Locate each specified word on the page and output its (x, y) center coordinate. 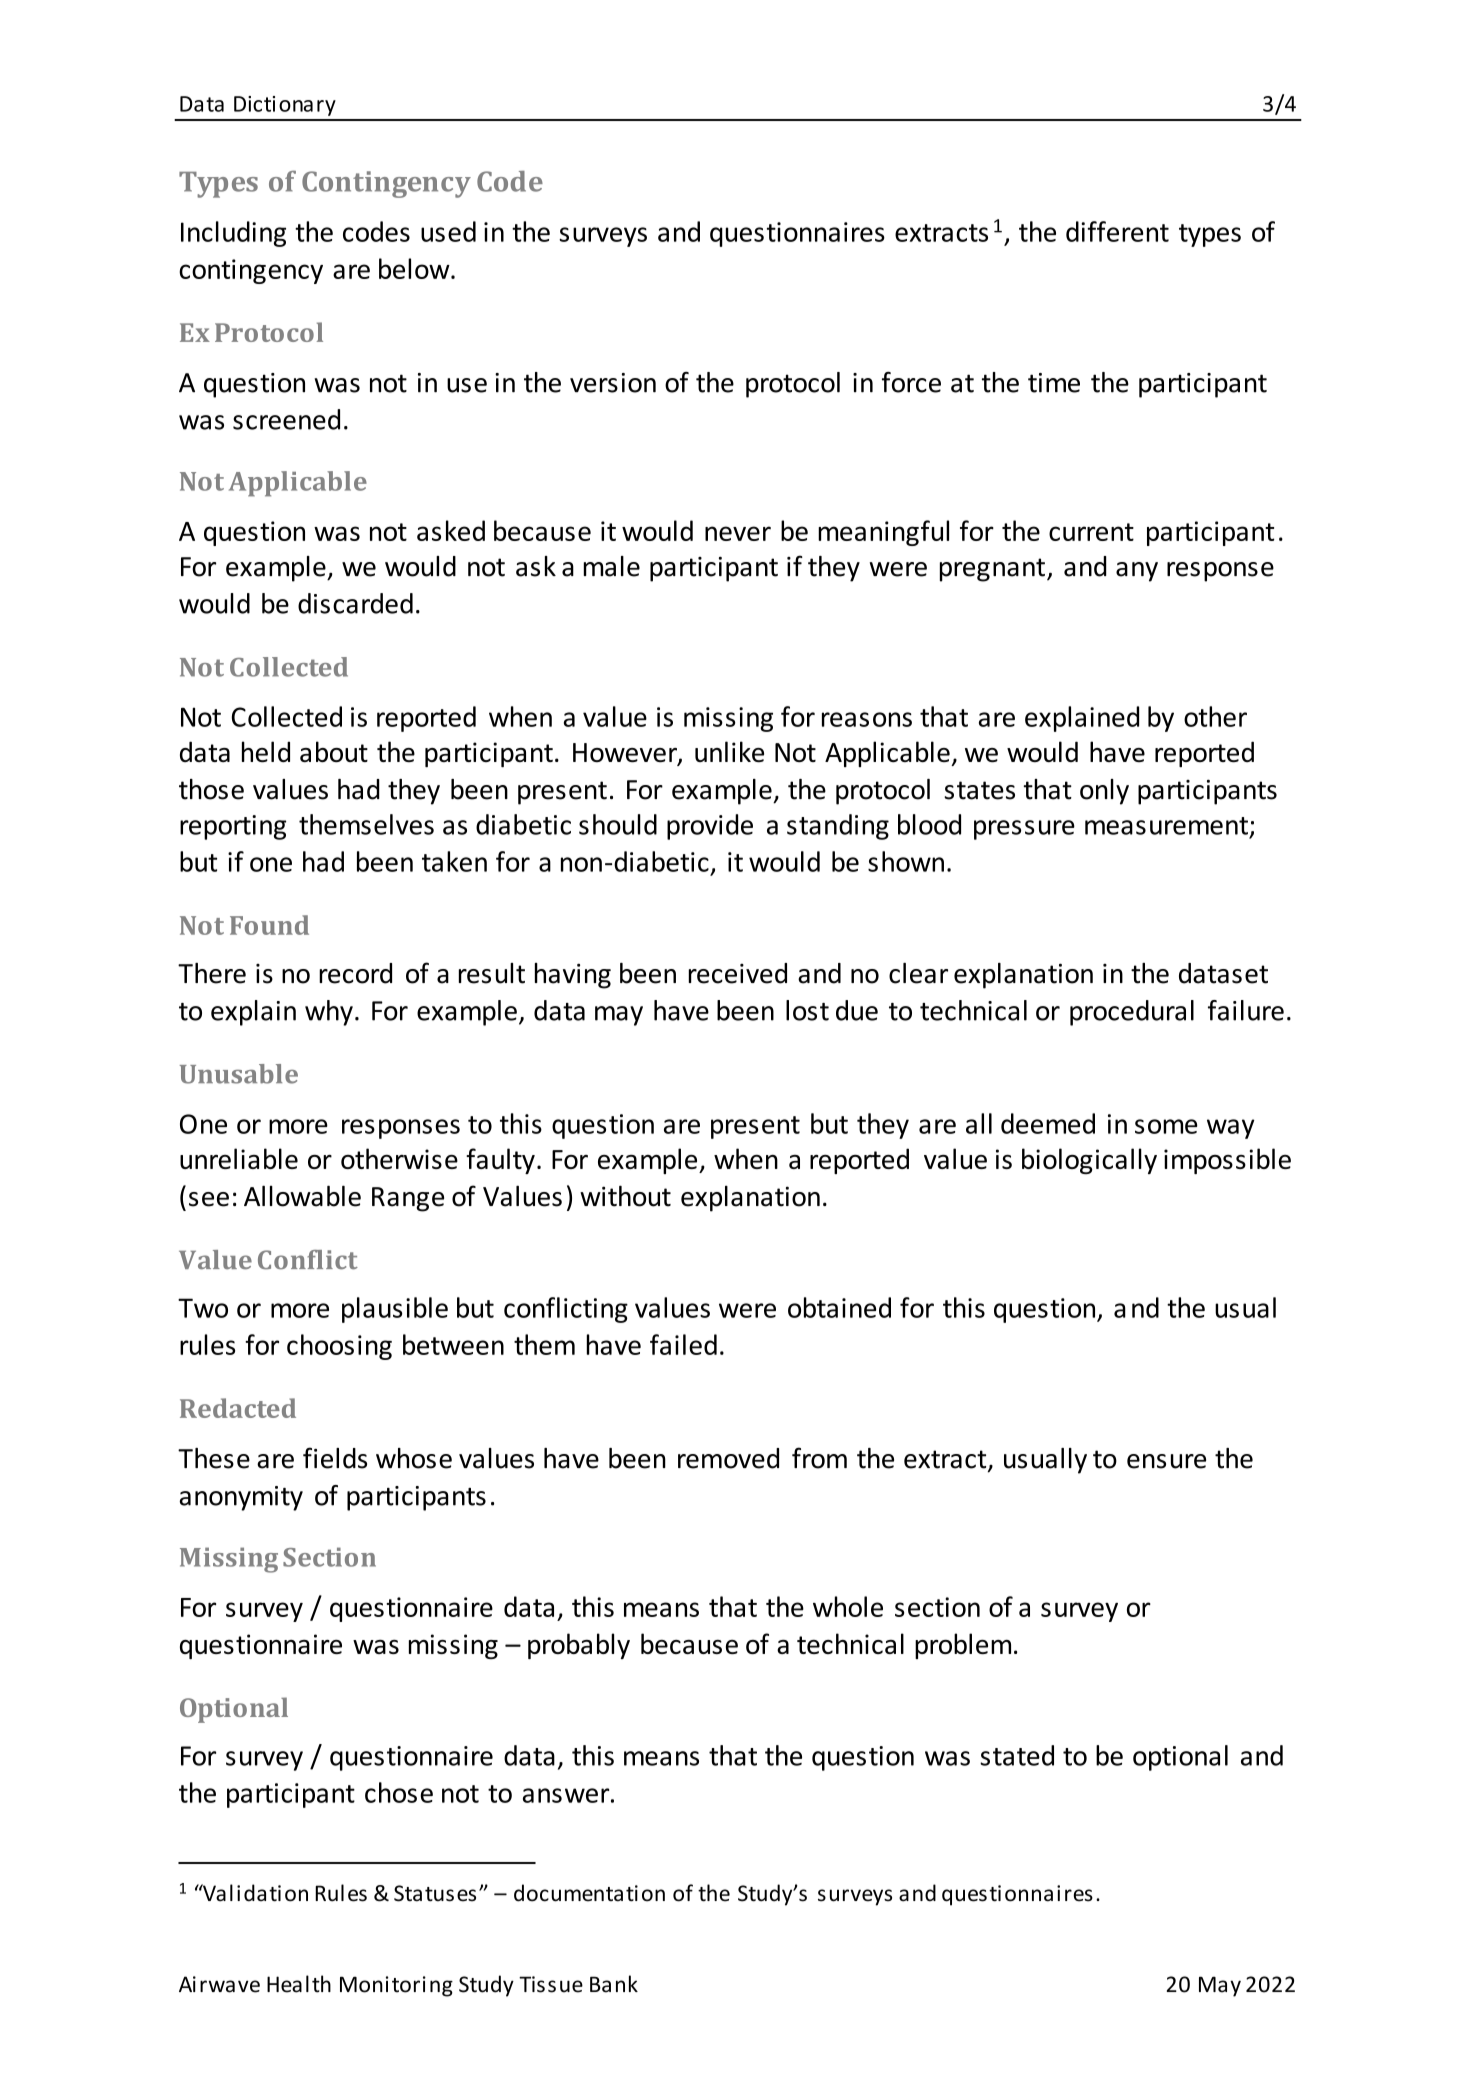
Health (299, 1984)
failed (683, 1344)
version (613, 383)
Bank (614, 1984)
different (1117, 231)
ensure (1166, 1461)
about (334, 751)
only (1104, 792)
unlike (729, 751)
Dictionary (285, 106)
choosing (339, 1347)
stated (1017, 1755)
